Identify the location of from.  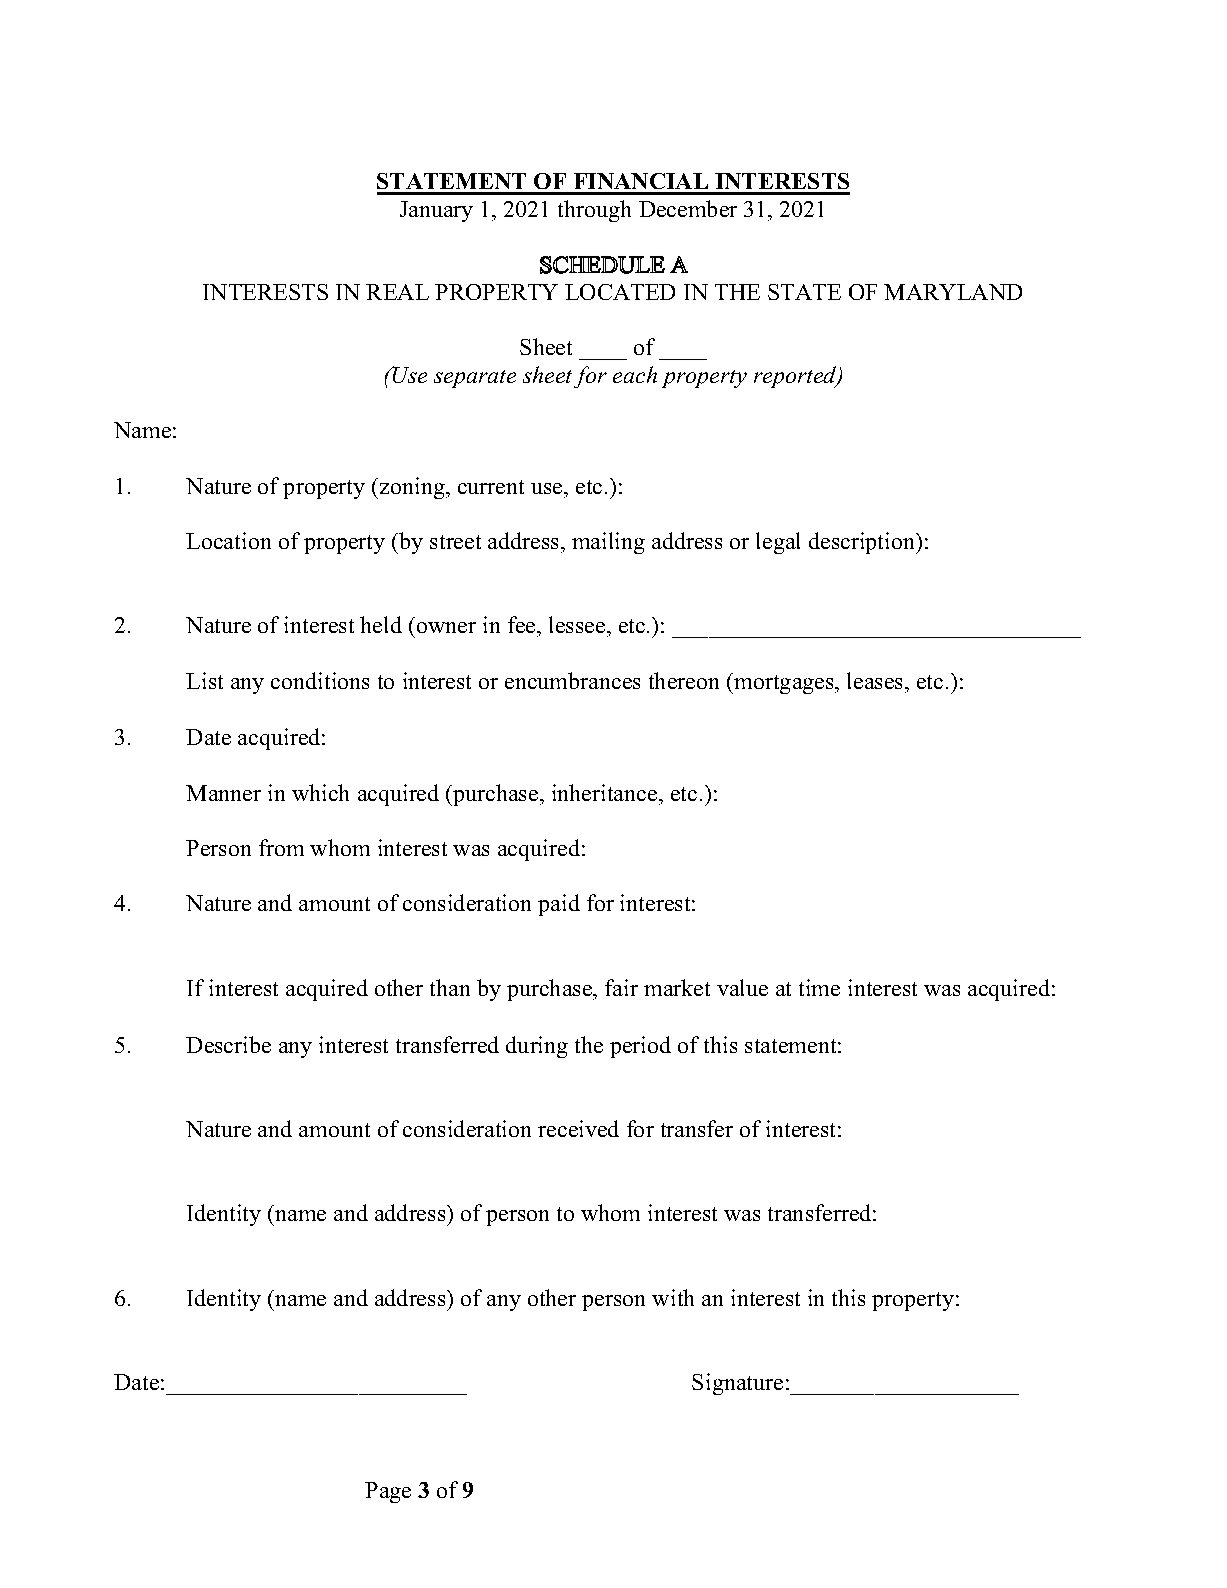
(281, 847).
